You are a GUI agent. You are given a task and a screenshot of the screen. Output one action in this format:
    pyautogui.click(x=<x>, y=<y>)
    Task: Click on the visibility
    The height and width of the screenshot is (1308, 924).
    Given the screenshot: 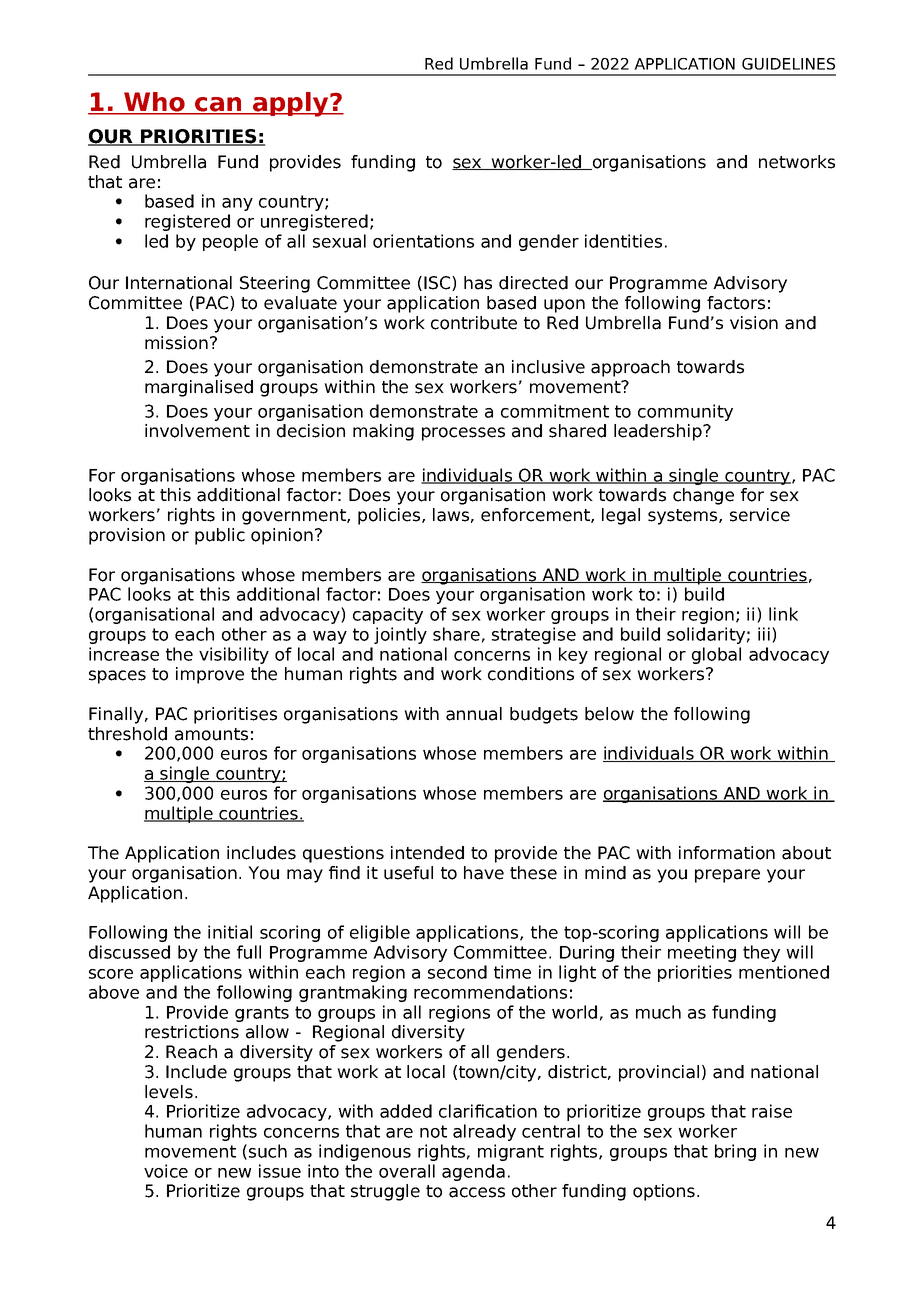 What is the action you would take?
    pyautogui.click(x=234, y=655)
